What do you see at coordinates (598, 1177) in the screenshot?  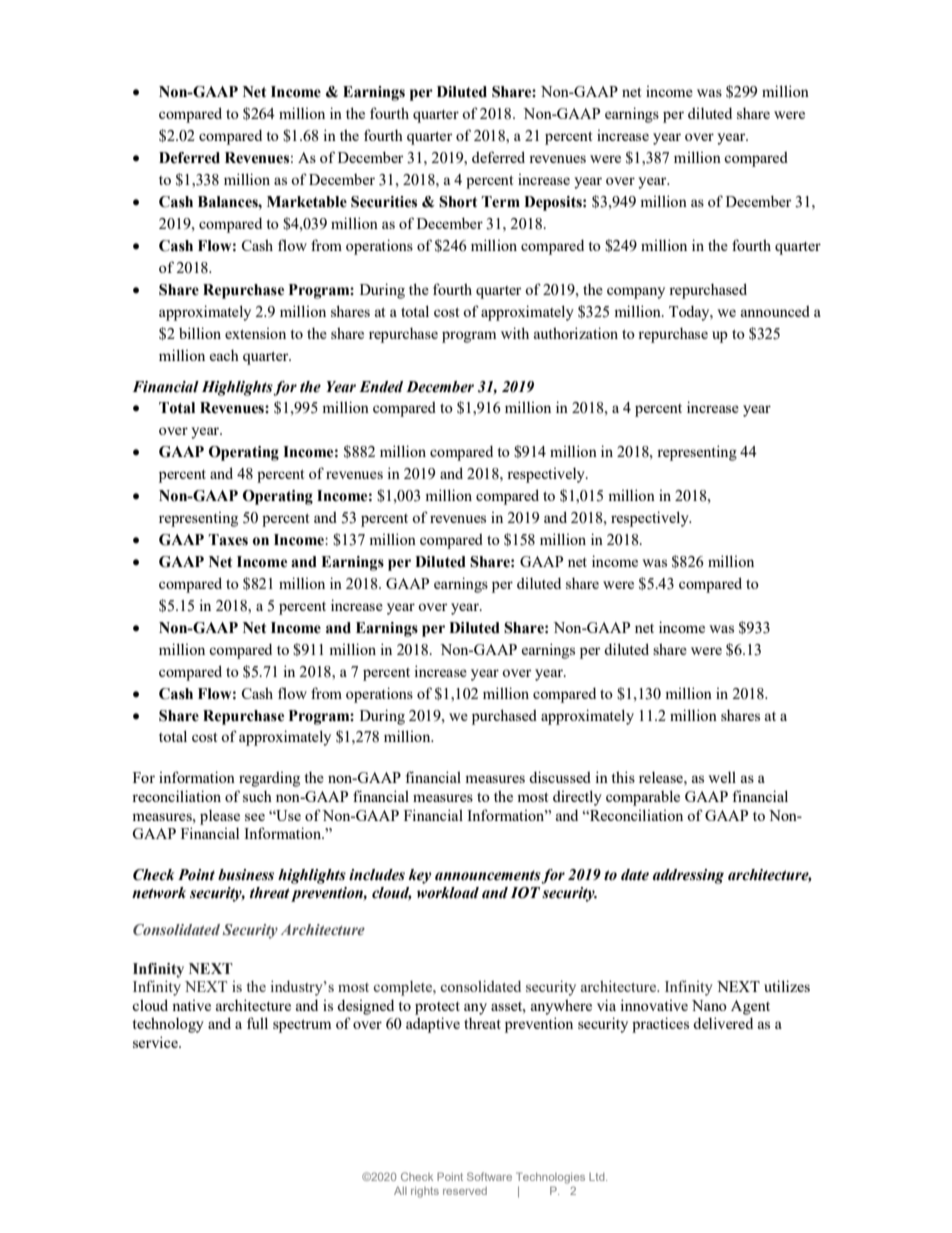 I see `Ltd` at bounding box center [598, 1177].
